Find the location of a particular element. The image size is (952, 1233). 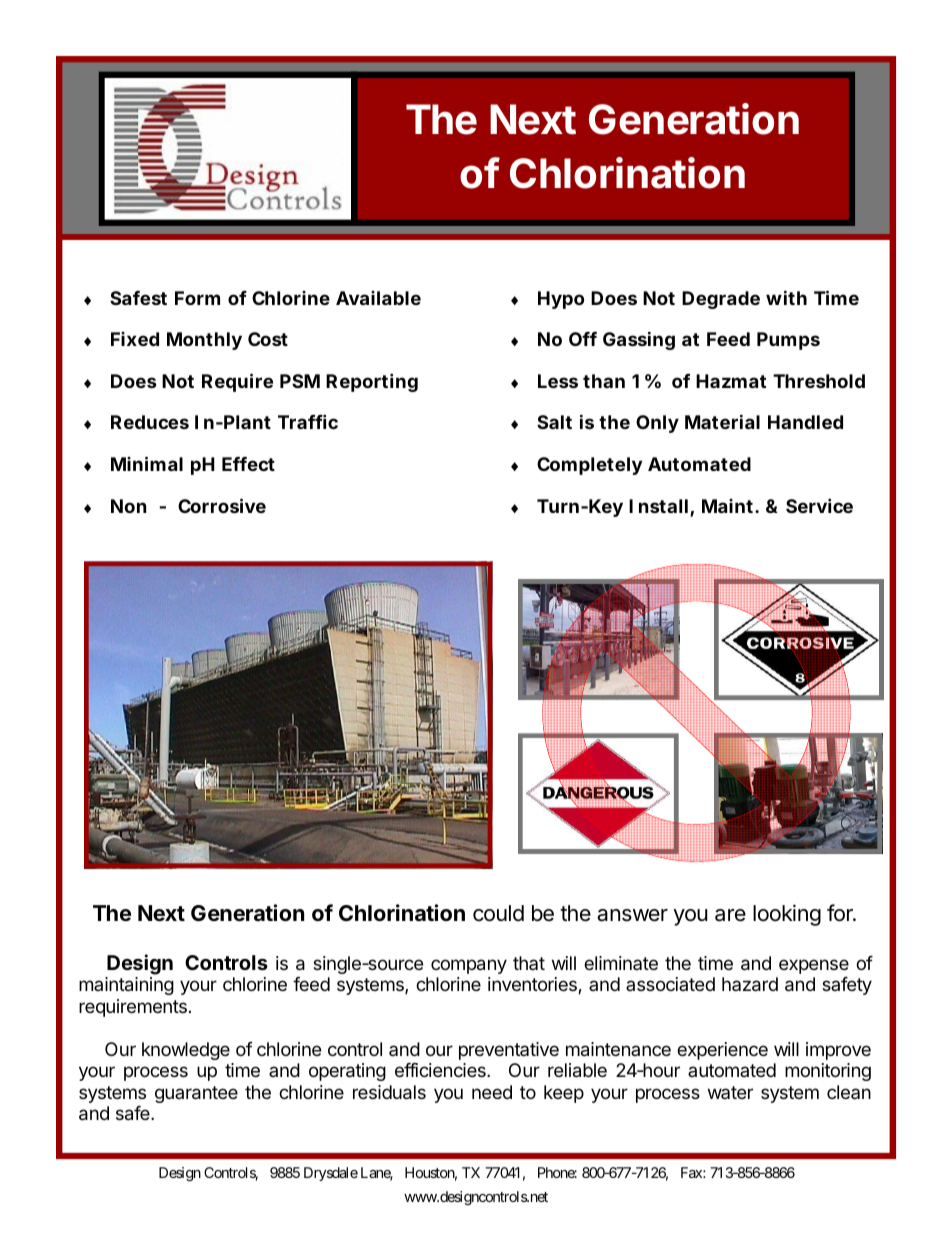

need is located at coordinates (492, 1092).
